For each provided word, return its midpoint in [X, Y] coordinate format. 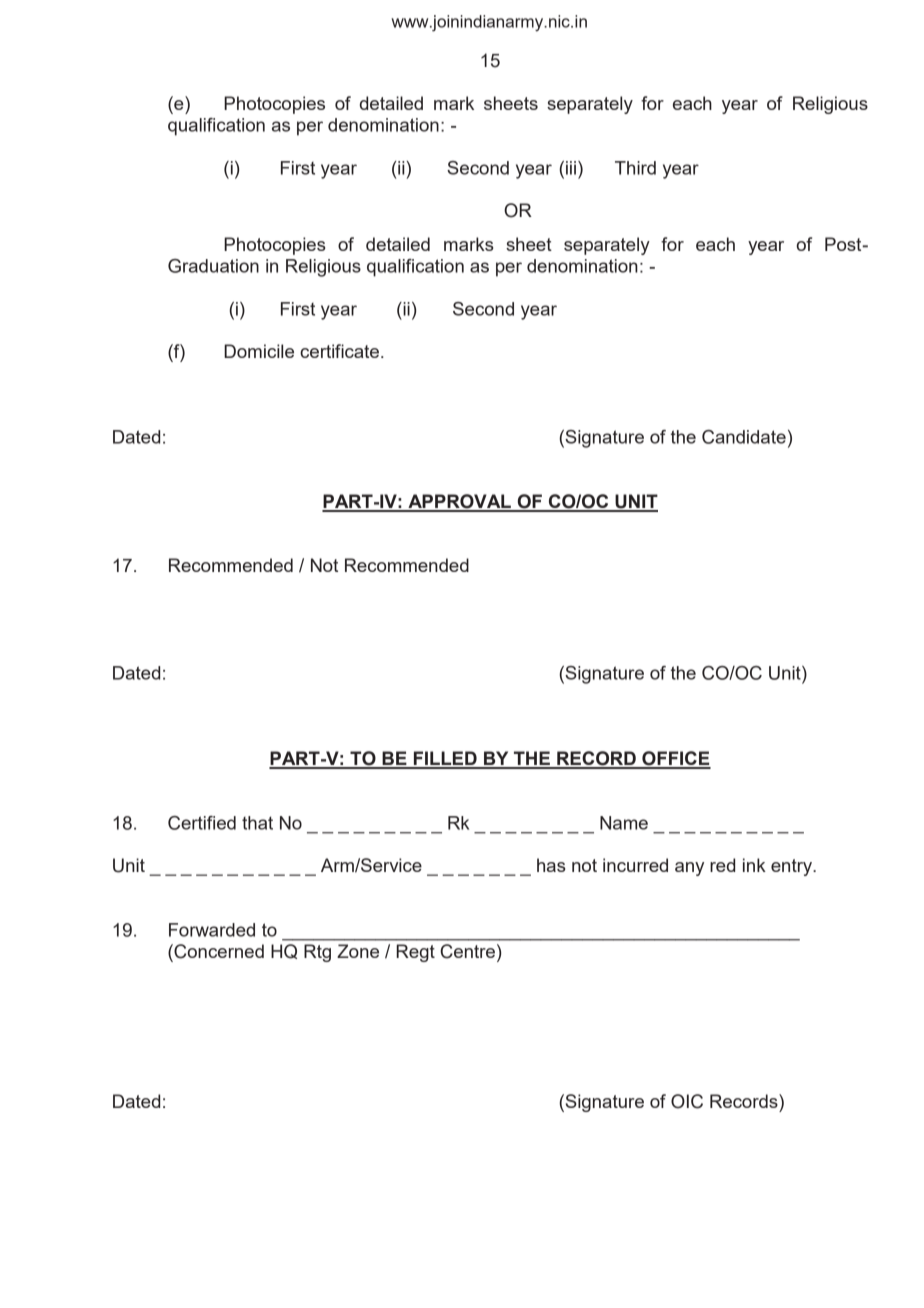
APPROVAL [459, 502]
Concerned [218, 951]
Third [635, 168]
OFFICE [675, 759]
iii [571, 168]
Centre [467, 951]
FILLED [445, 759]
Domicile [259, 351]
